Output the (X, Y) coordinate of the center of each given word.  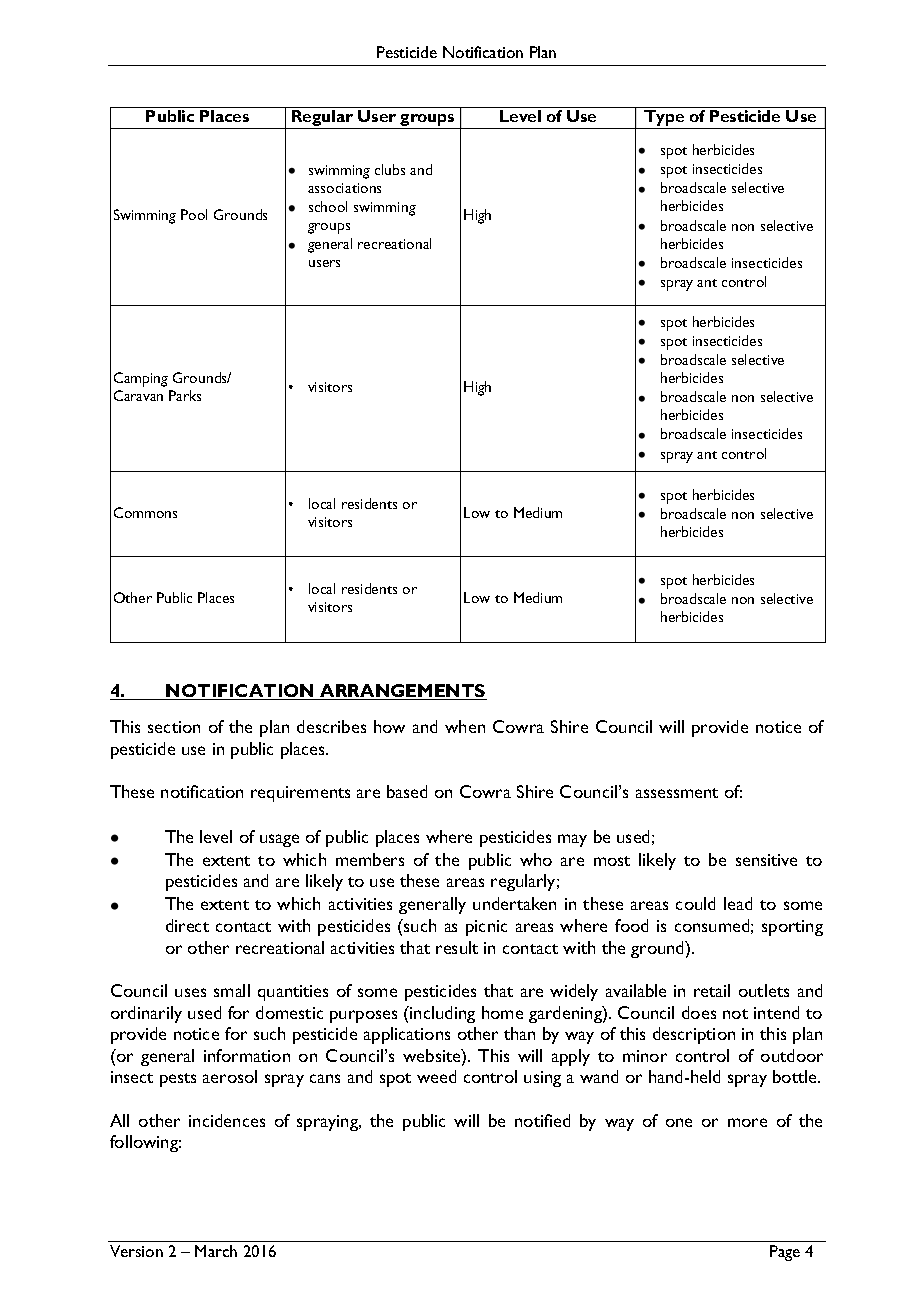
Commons (145, 512)
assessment (677, 793)
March (216, 1251)
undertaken (514, 903)
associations (344, 188)
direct (187, 925)
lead (738, 903)
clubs (390, 169)
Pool (194, 214)
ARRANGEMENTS (402, 692)
